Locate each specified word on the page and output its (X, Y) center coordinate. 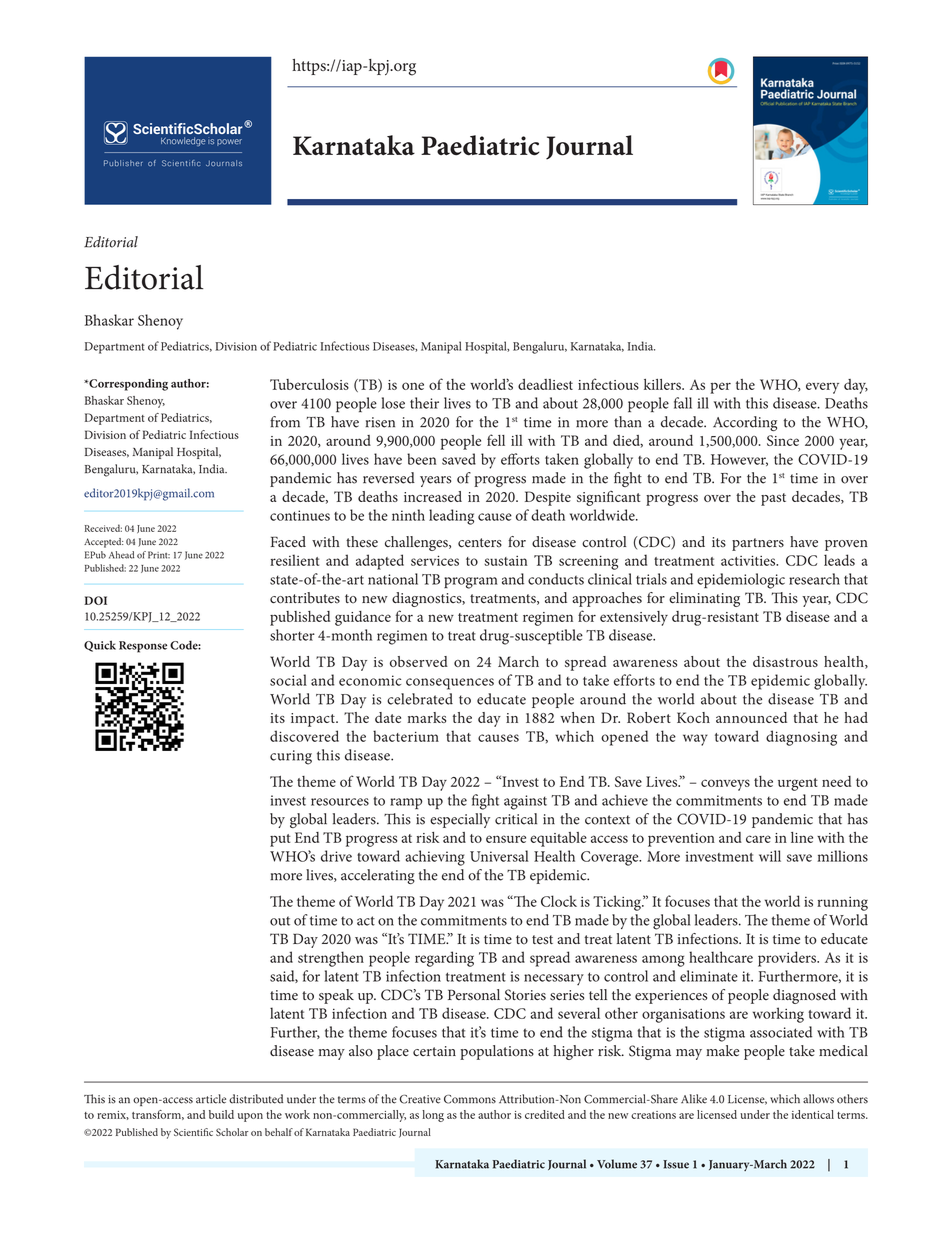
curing (291, 757)
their (424, 403)
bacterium (406, 736)
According (745, 423)
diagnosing (801, 738)
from (285, 422)
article (211, 1099)
